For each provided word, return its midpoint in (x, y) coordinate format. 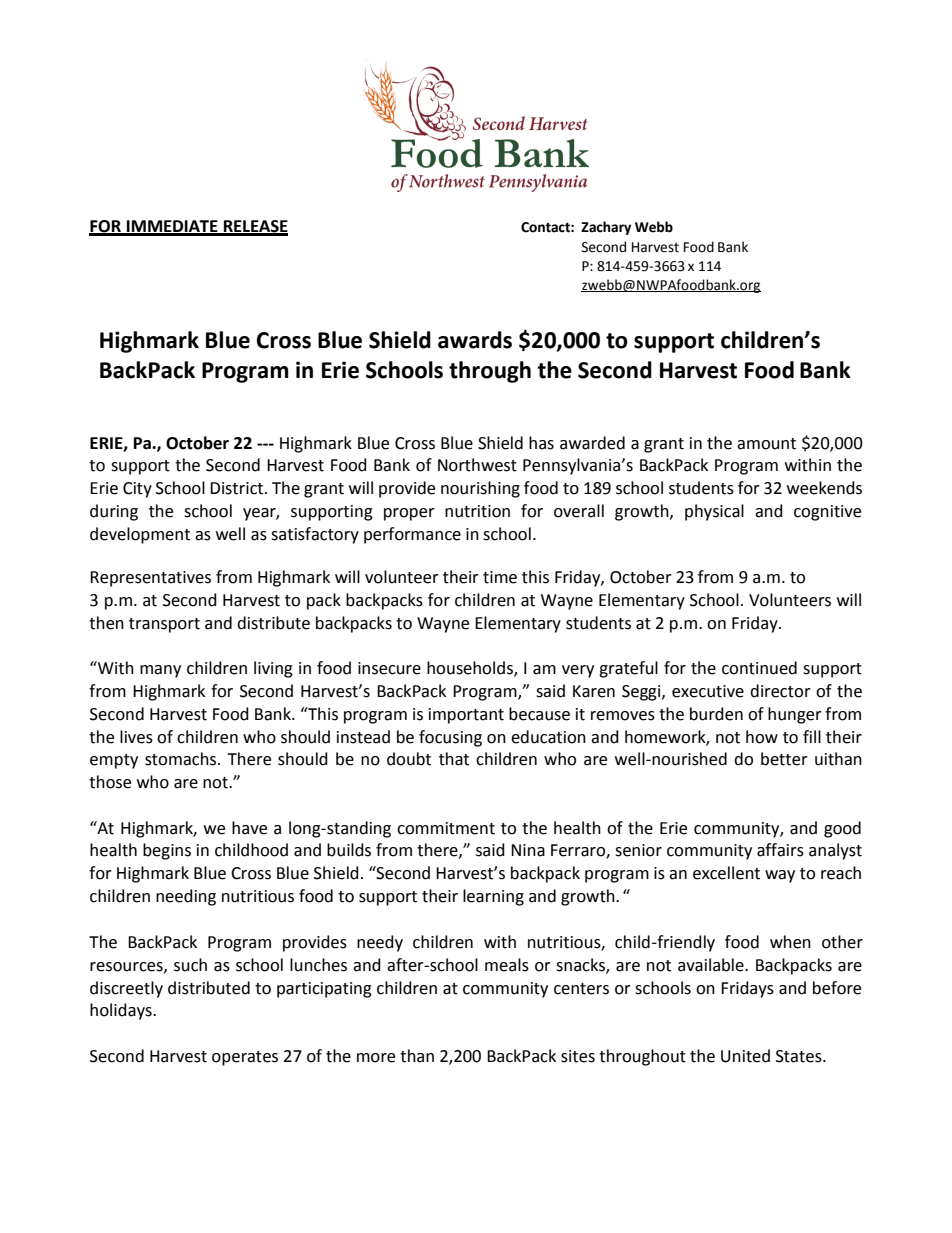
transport (164, 625)
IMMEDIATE (172, 227)
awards (475, 340)
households (471, 669)
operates (245, 1058)
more (376, 1058)
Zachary (606, 228)
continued (759, 668)
